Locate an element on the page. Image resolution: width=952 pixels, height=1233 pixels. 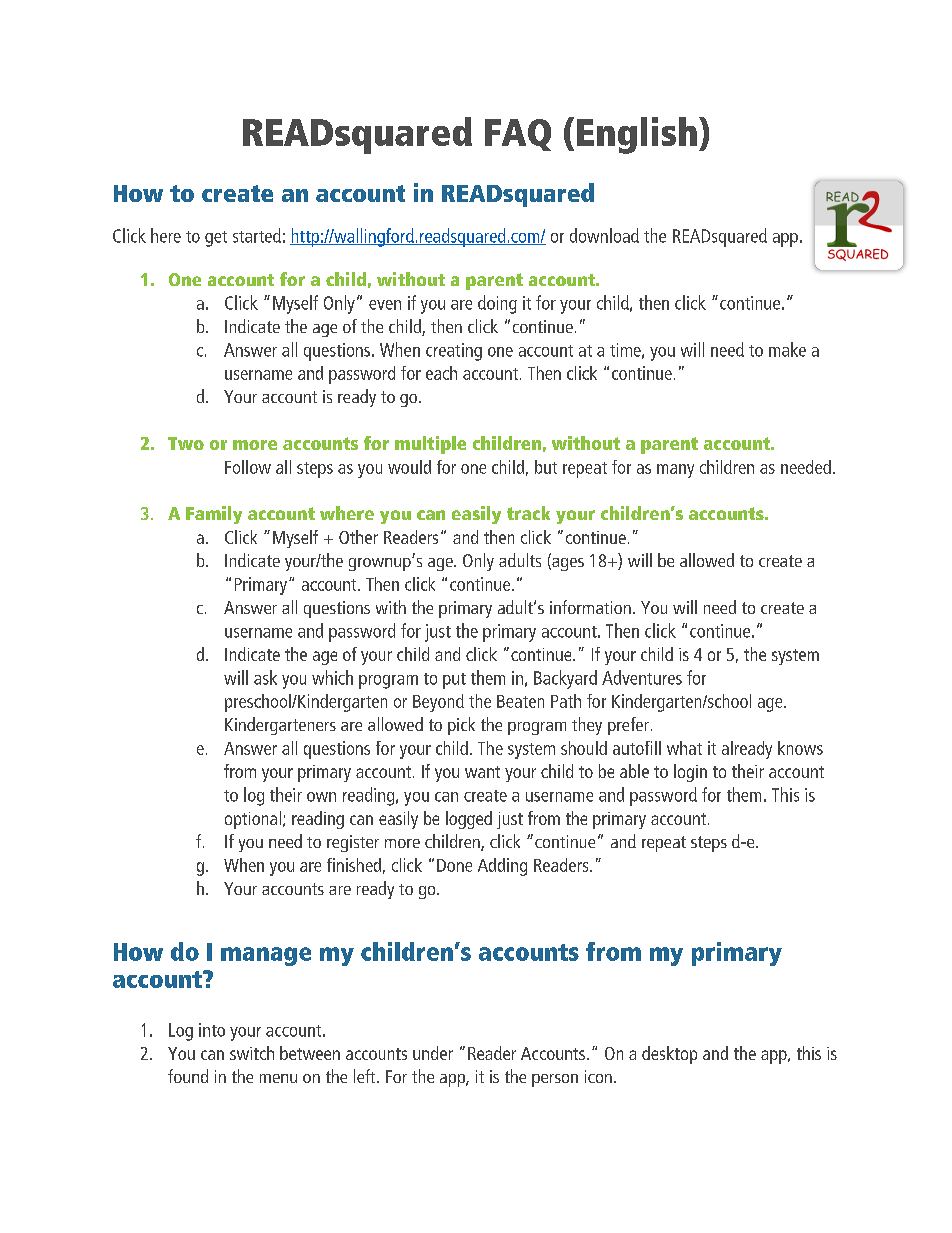
login is located at coordinates (690, 773).
